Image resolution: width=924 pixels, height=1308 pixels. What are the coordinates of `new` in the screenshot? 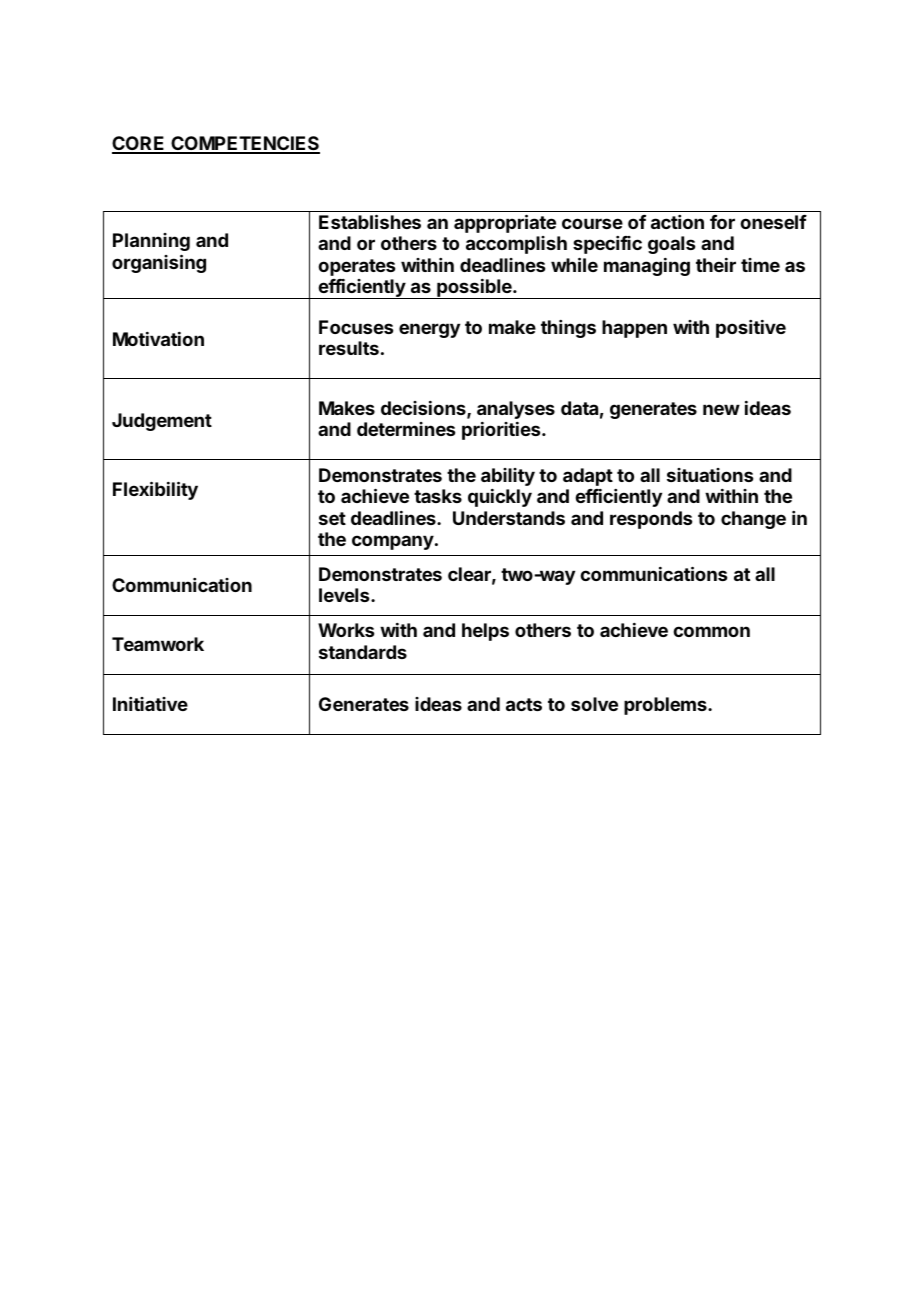 It's located at (721, 409).
